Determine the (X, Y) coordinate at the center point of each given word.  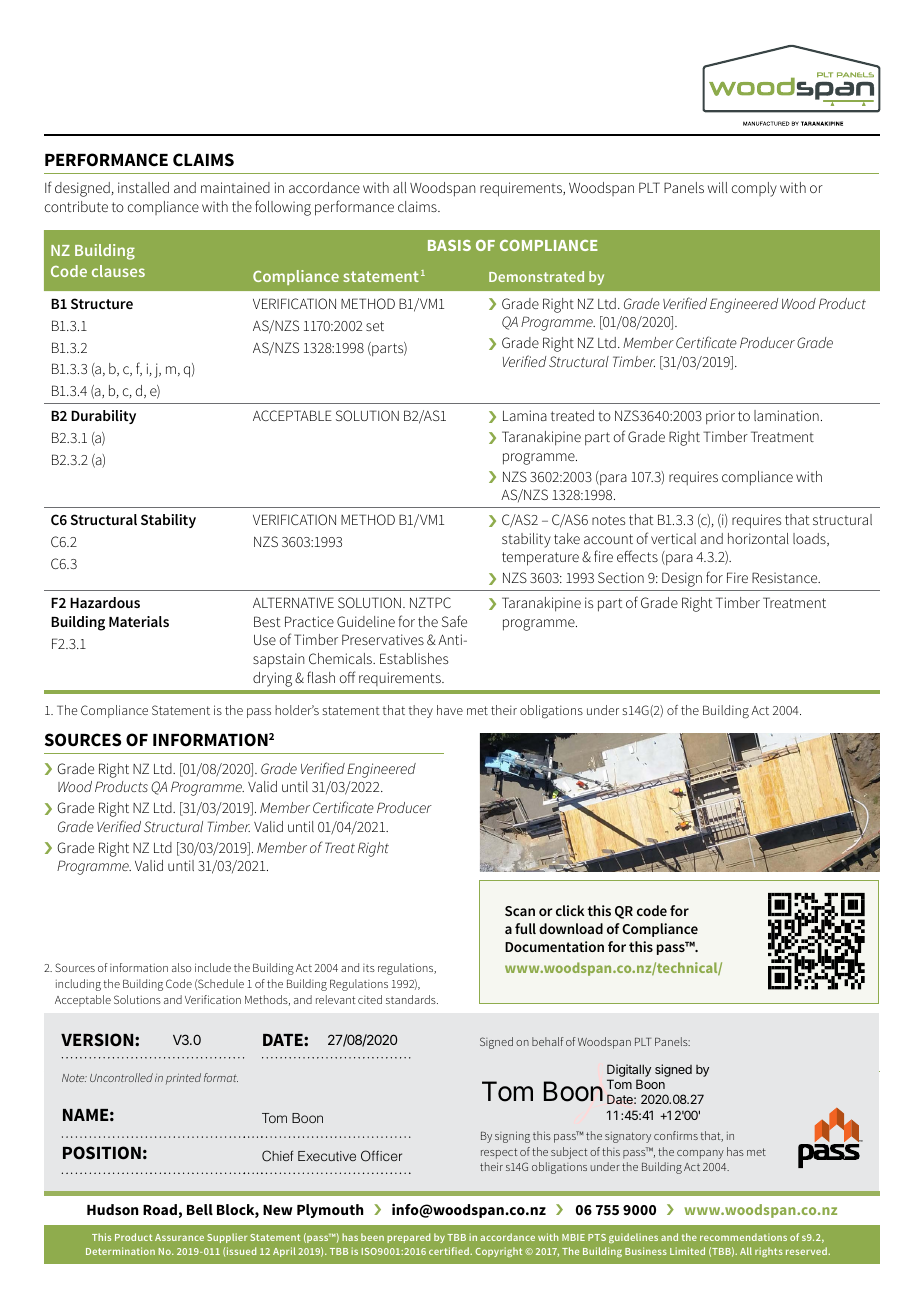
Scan (520, 911)
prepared (408, 1238)
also (181, 967)
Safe (454, 621)
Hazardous (105, 602)
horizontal (758, 538)
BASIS (449, 245)
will (717, 187)
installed (143, 187)
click (570, 910)
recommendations (743, 1237)
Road (160, 1209)
